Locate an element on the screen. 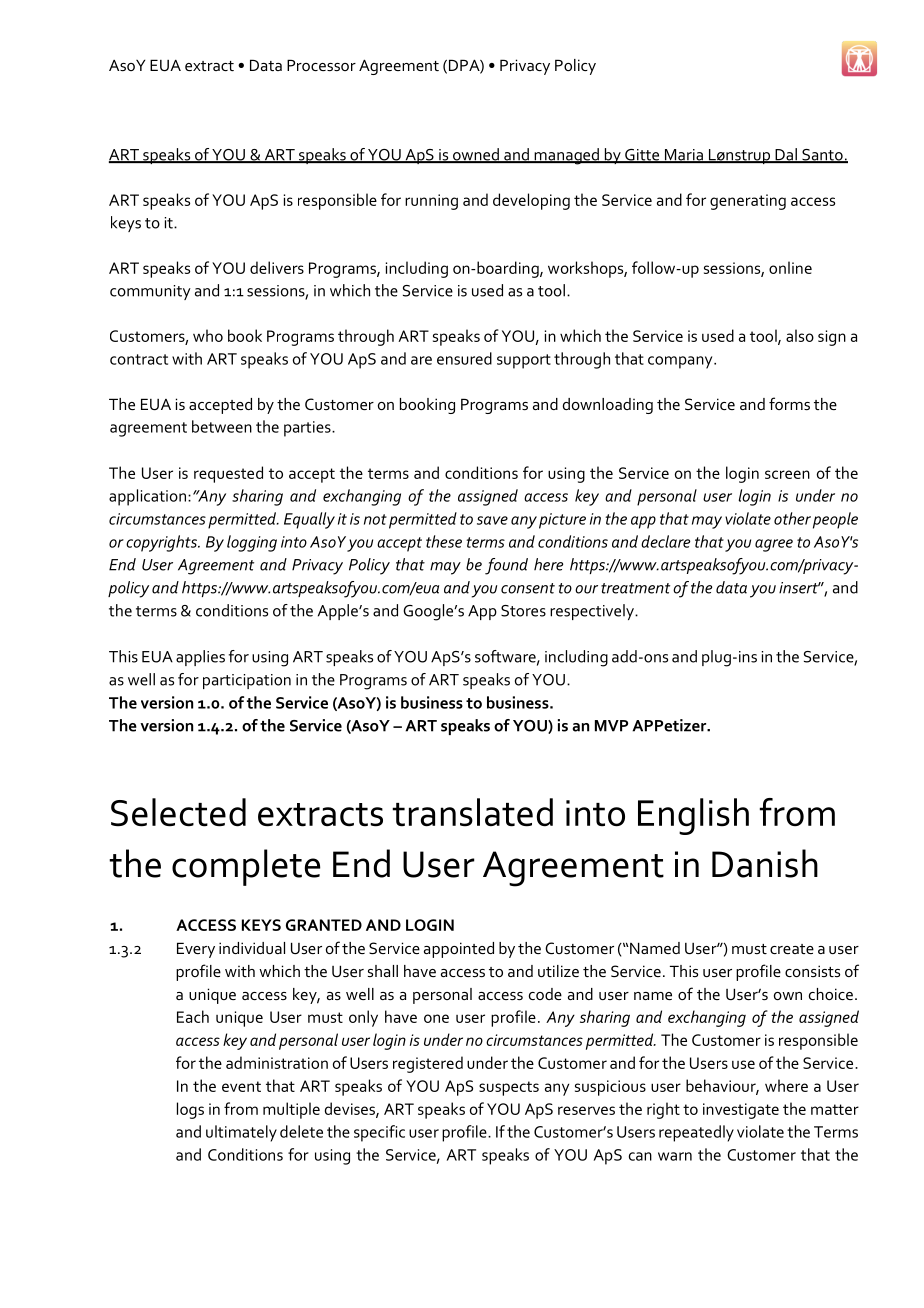 The image size is (924, 1308). treatment is located at coordinates (635, 588).
